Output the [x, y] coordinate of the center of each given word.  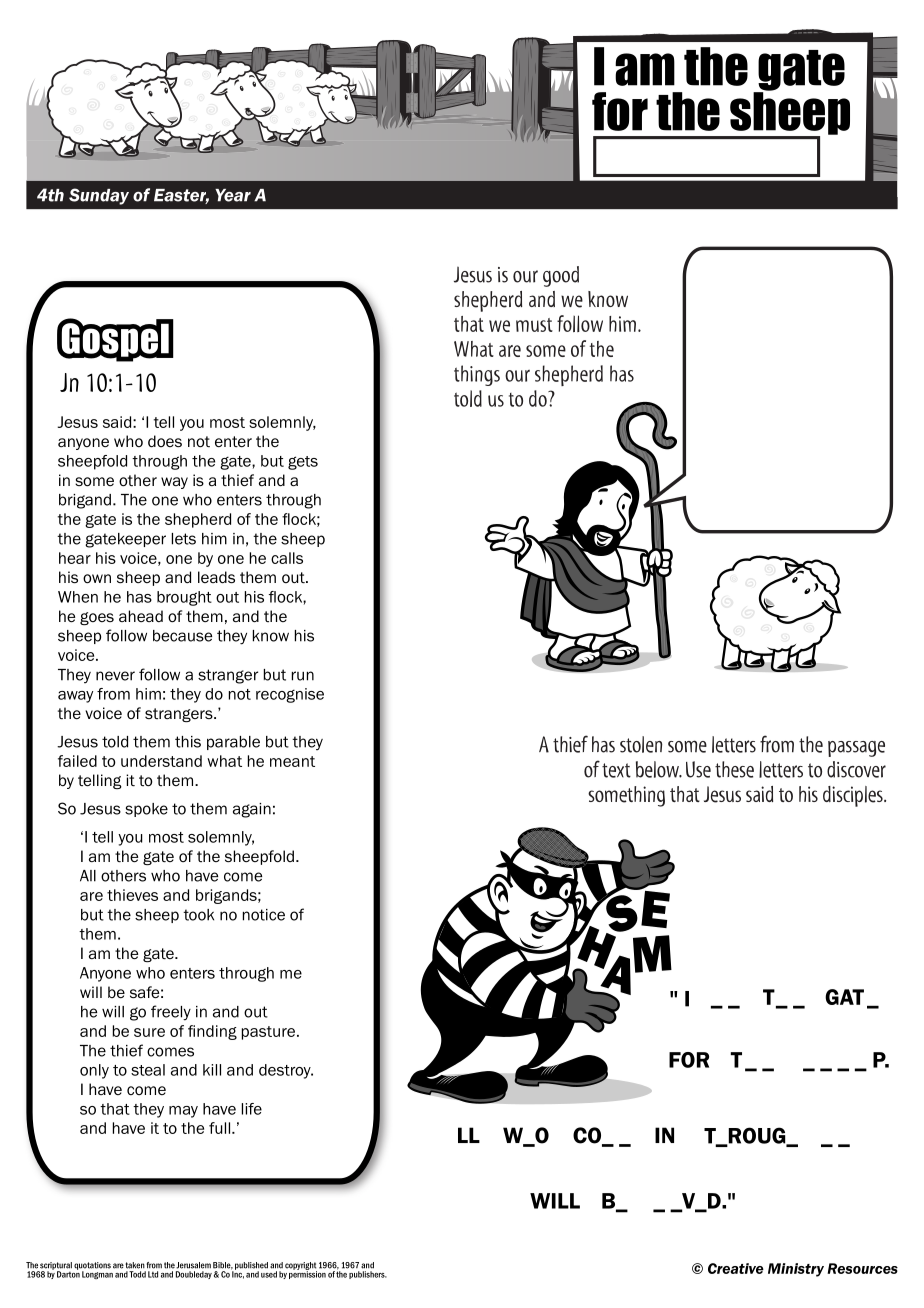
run [303, 676]
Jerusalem [193, 1265]
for [620, 111]
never [115, 676]
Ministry [796, 1270]
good [561, 276]
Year [233, 195]
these [734, 769]
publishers [368, 1275]
